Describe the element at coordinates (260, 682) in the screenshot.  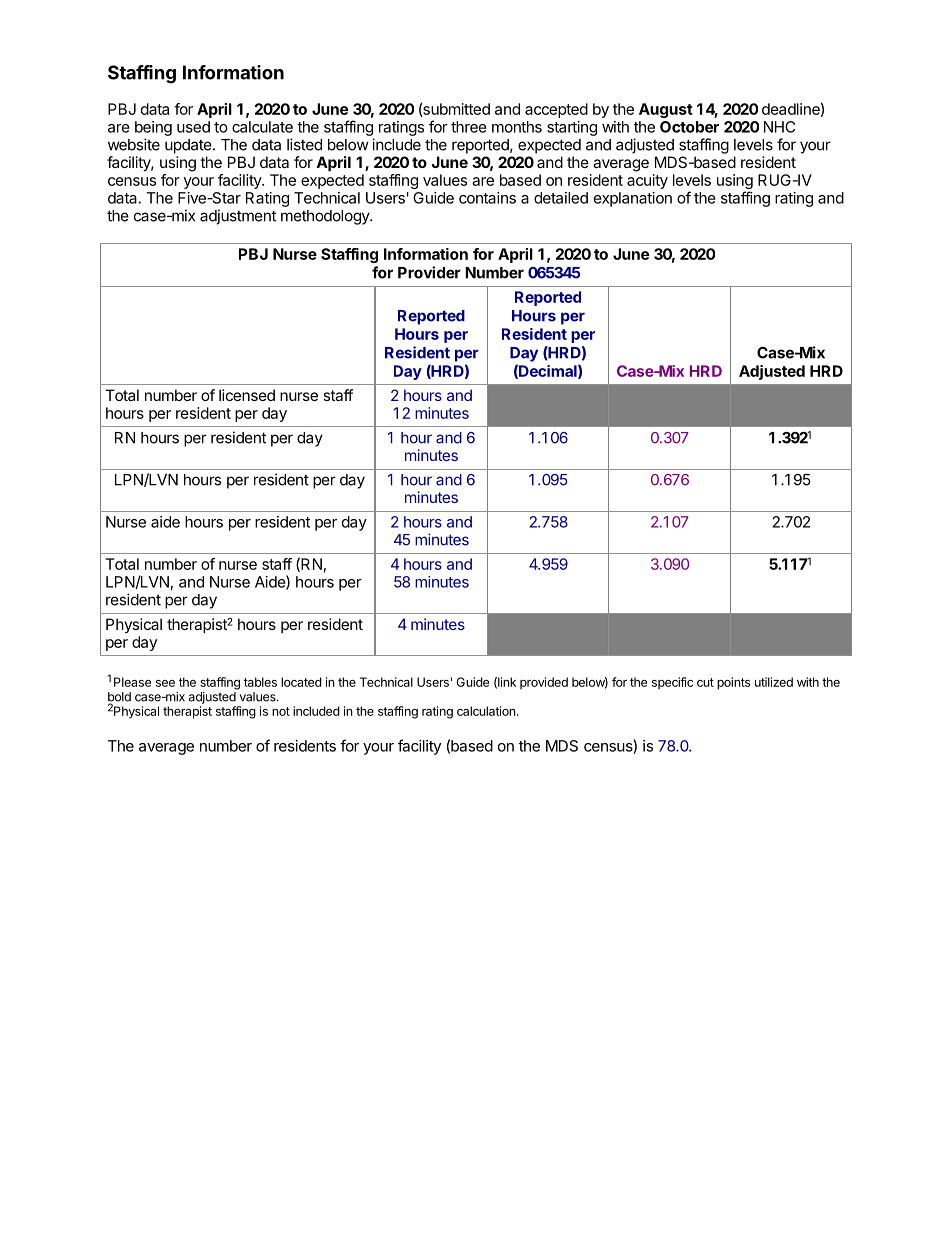
I see `tables` at that location.
